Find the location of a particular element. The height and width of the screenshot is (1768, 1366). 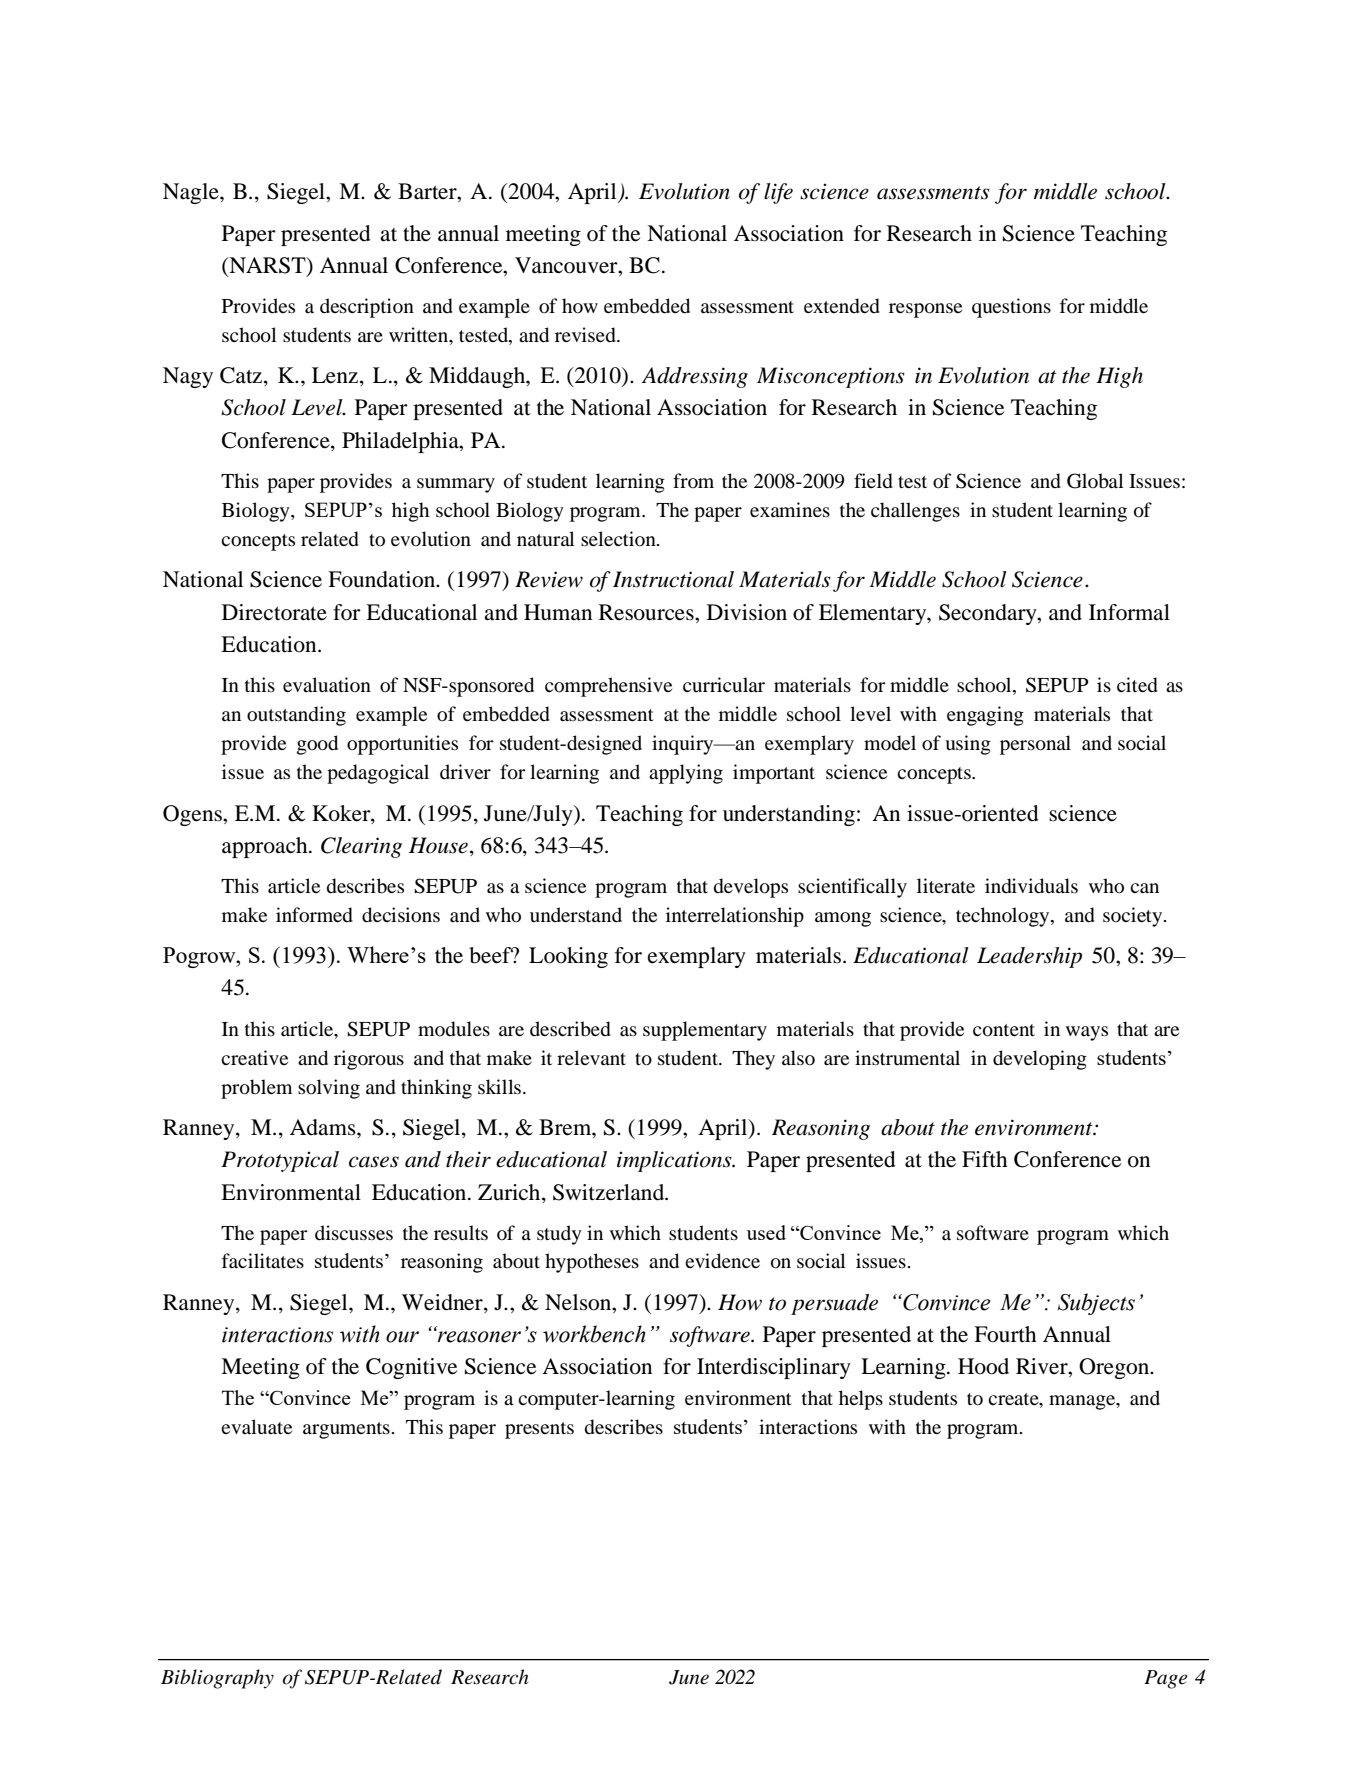

Switzerland is located at coordinates (610, 1192).
